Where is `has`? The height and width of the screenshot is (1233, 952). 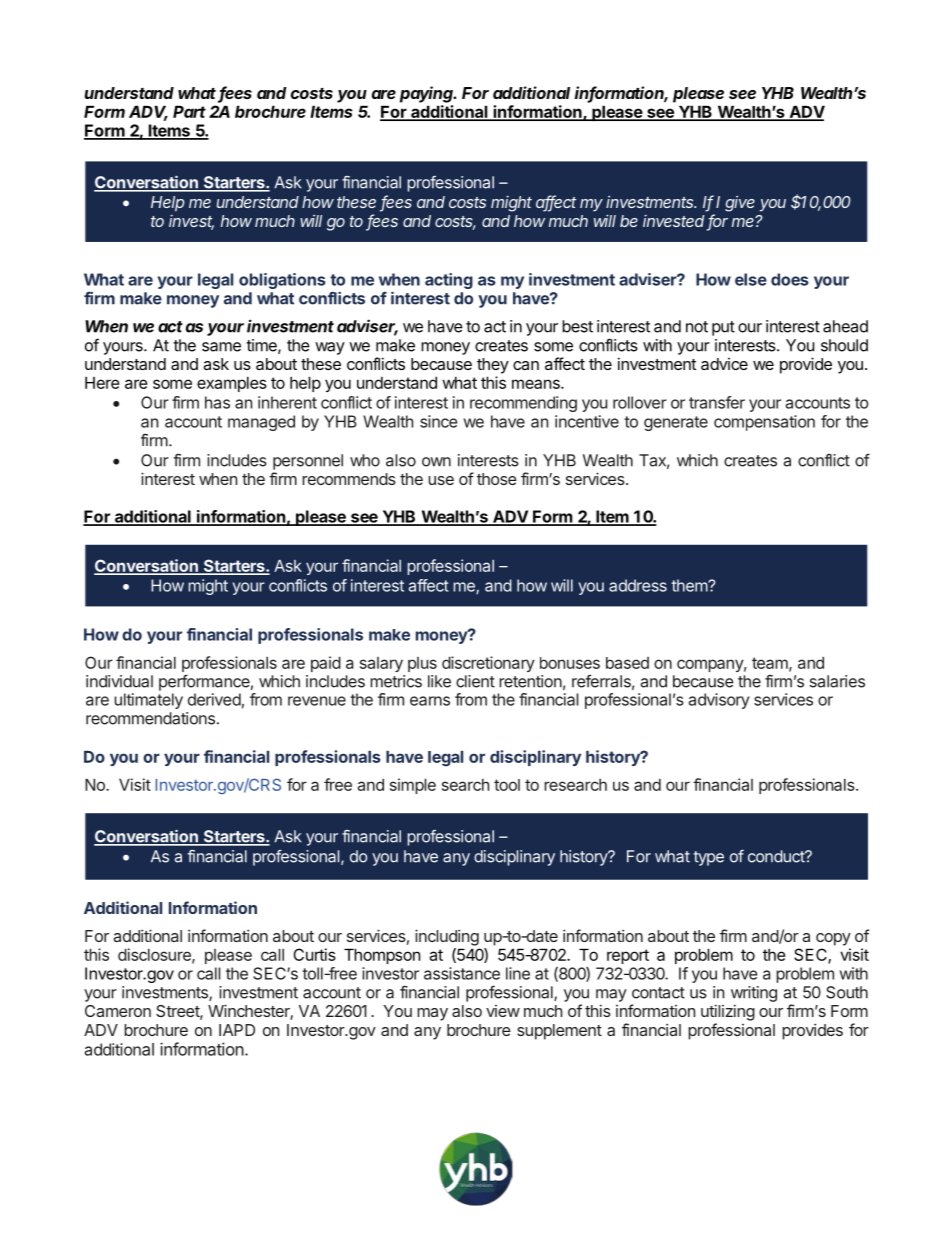
has is located at coordinates (217, 402).
